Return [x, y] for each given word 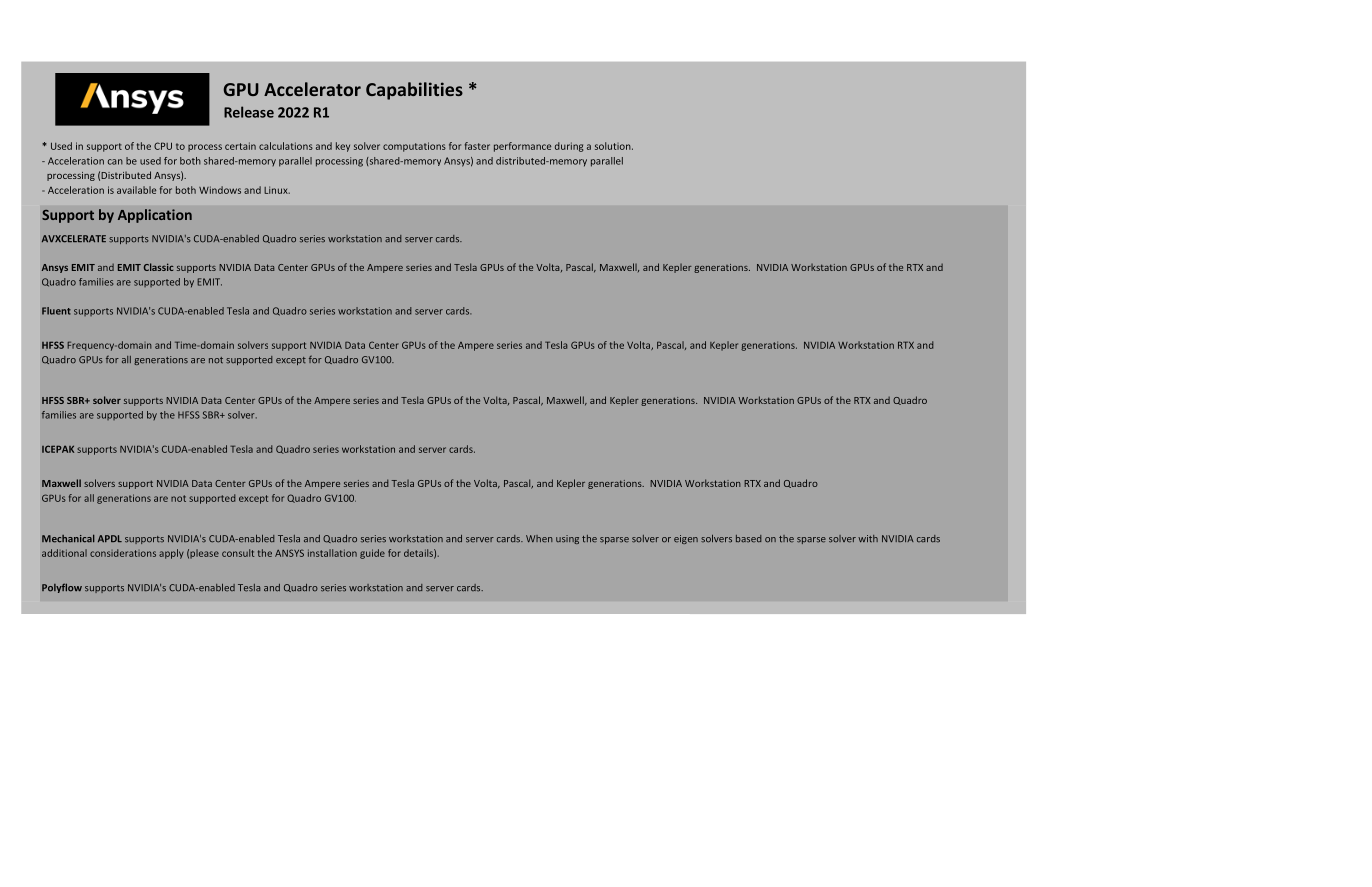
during [569, 147]
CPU [163, 146]
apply [171, 554]
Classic [159, 267]
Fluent [56, 311]
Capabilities [414, 91]
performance [522, 147]
